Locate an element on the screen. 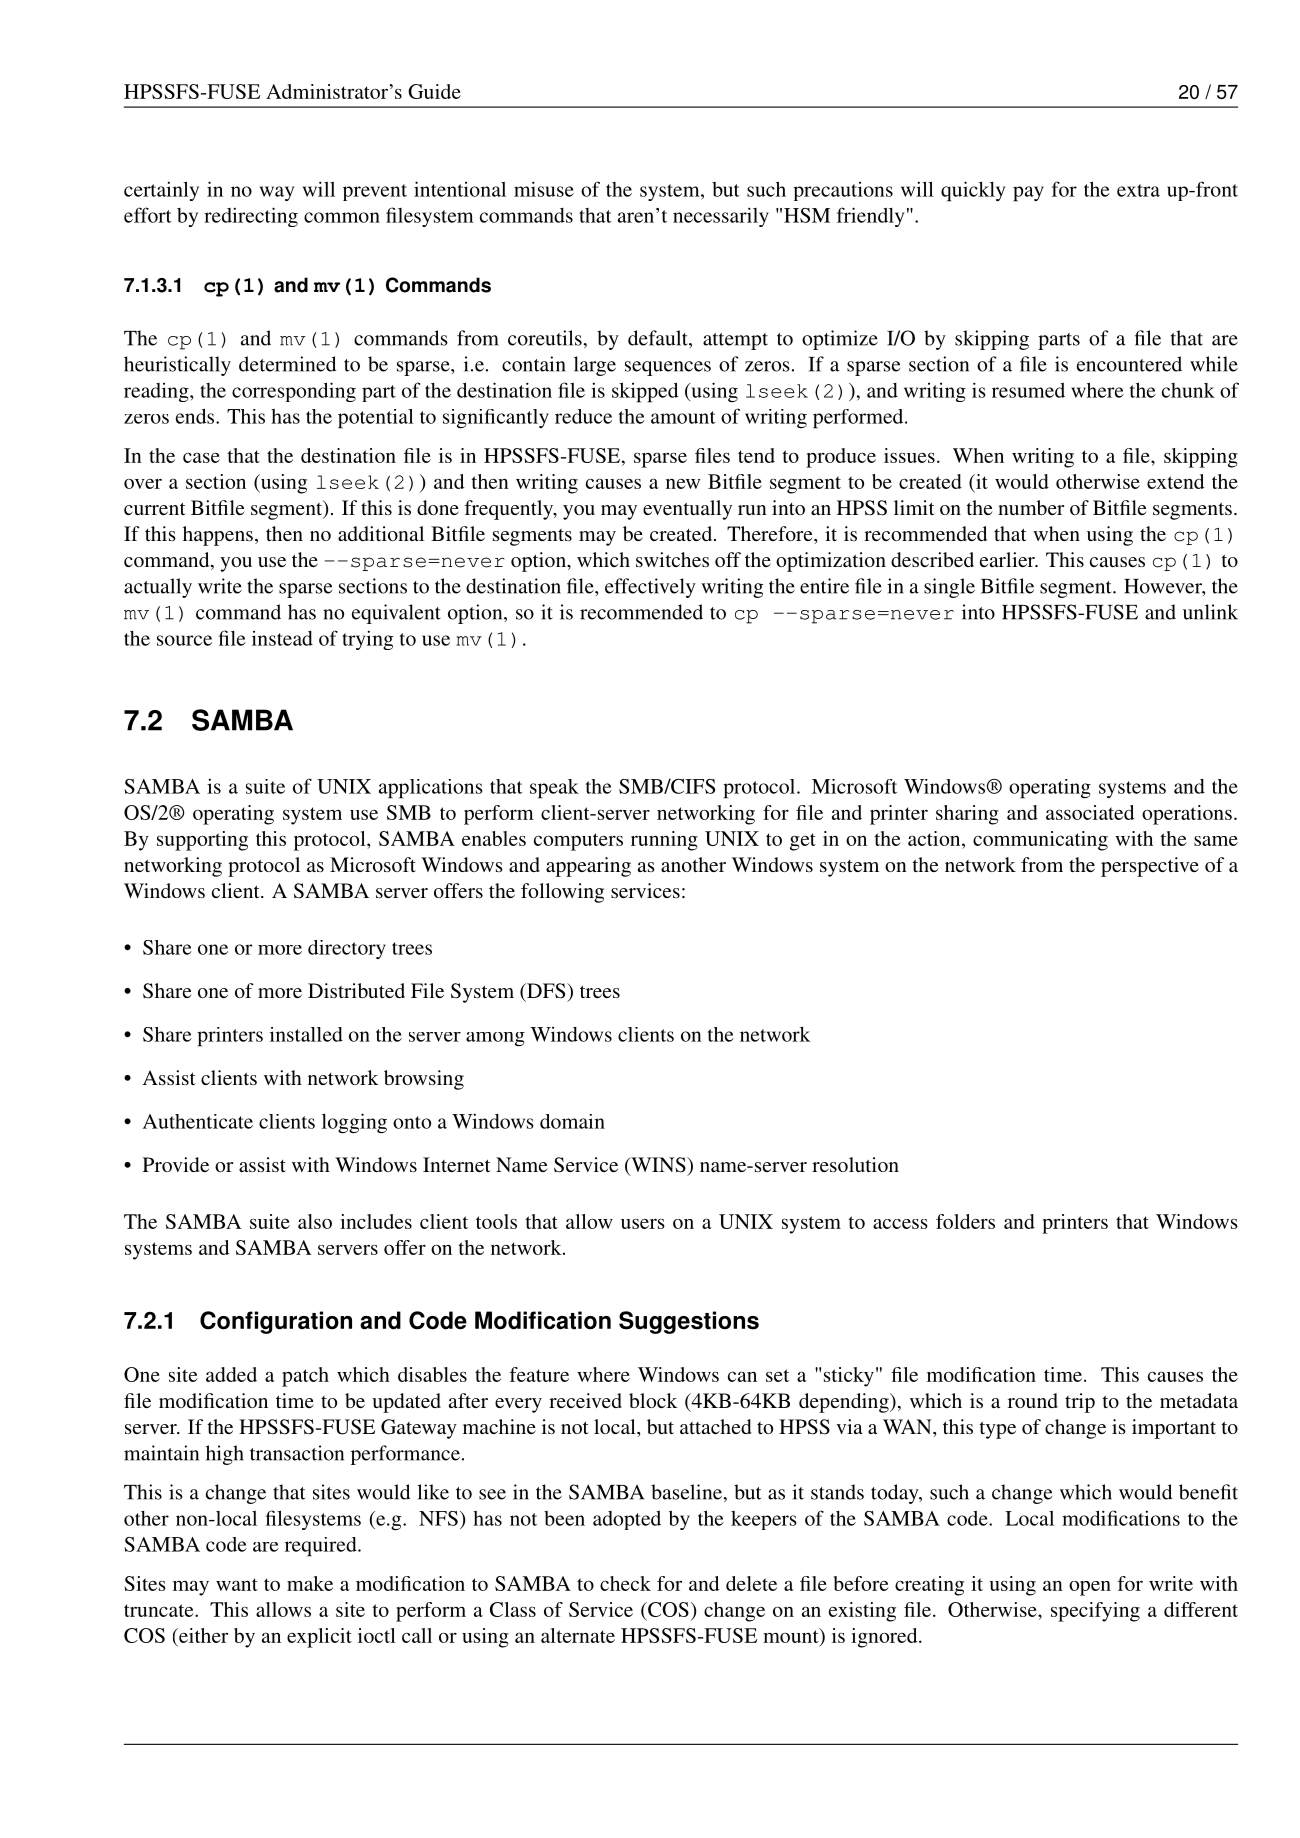  logging is located at coordinates (354, 1123).
